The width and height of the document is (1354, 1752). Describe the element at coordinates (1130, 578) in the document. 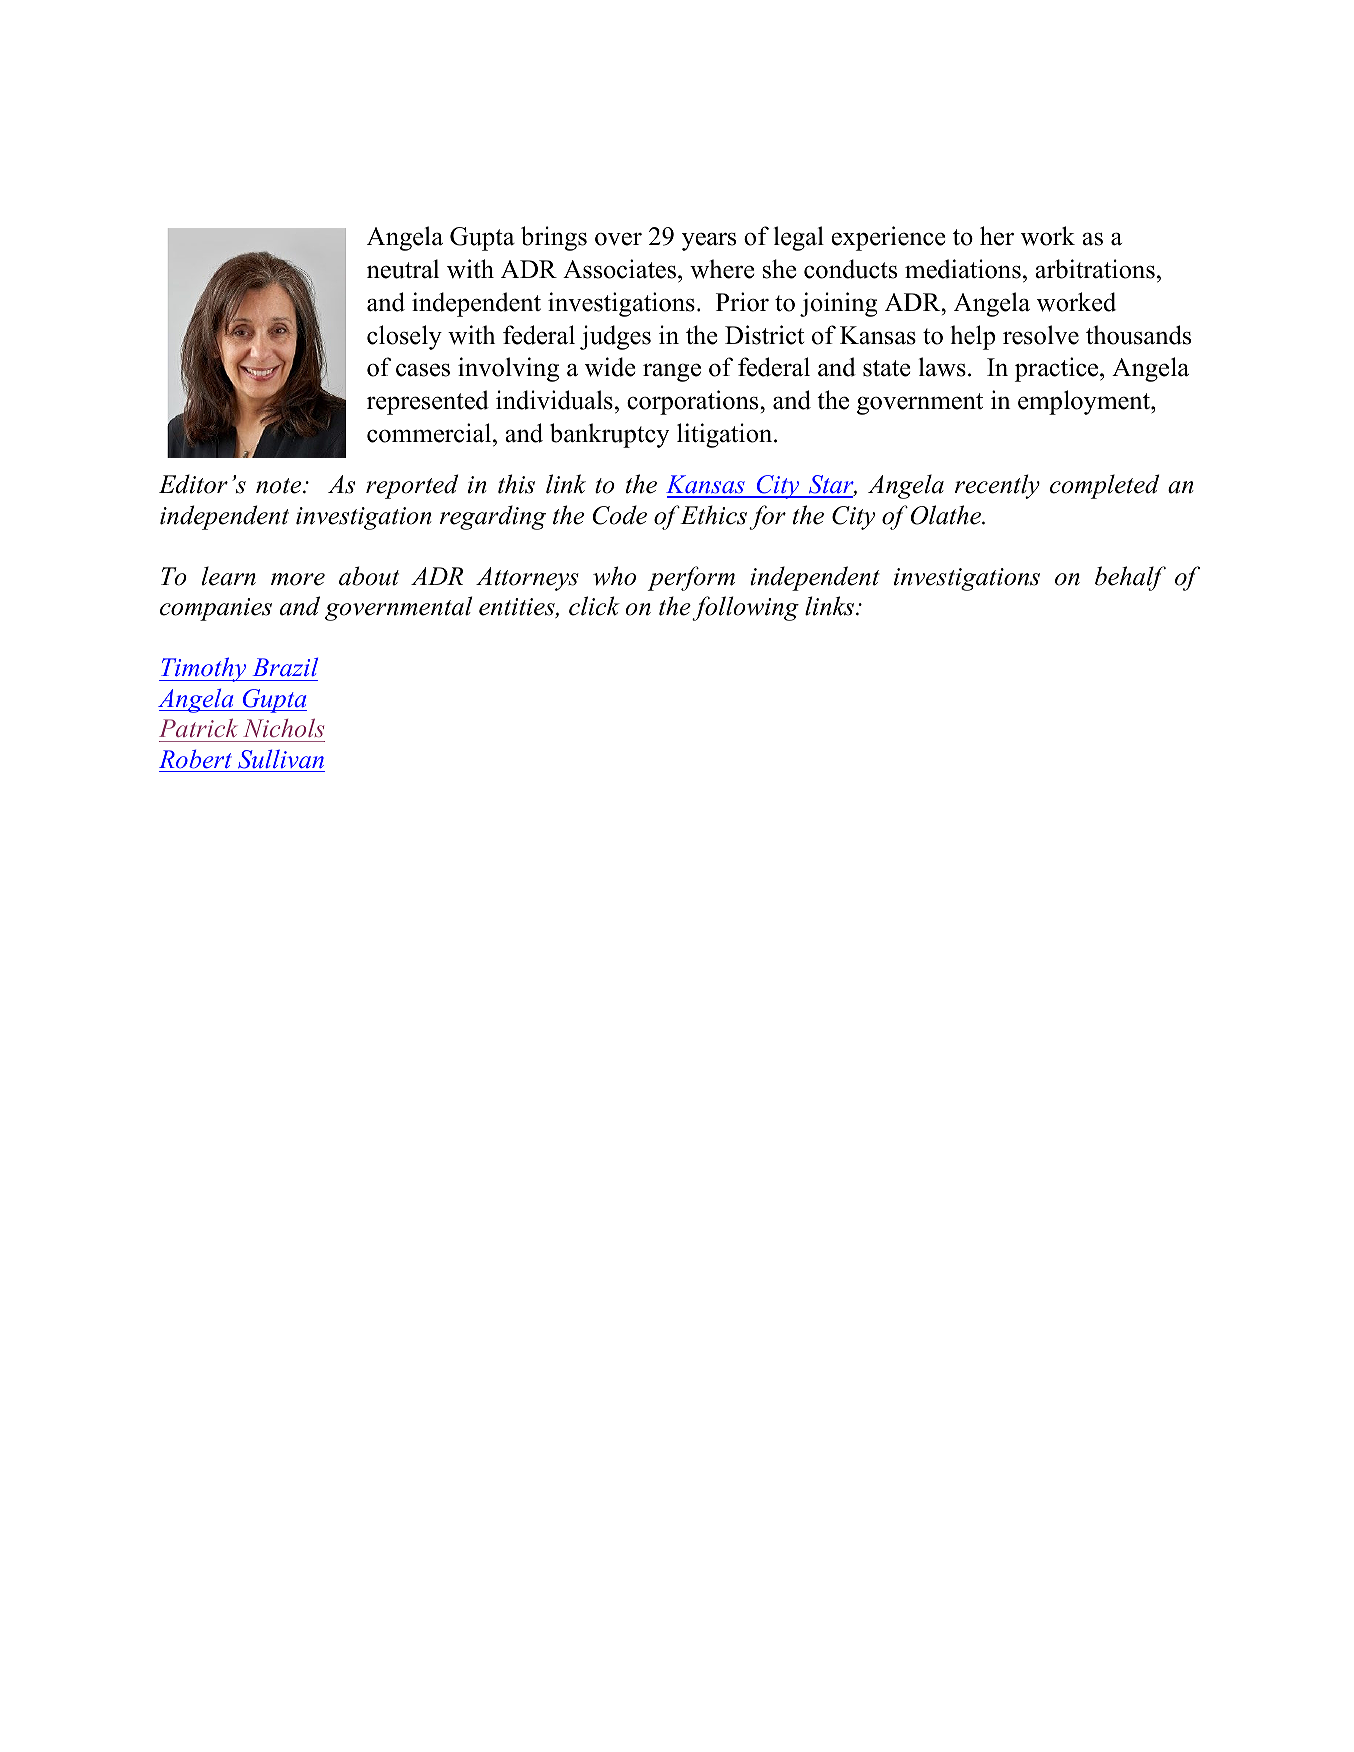

I see `behalf` at that location.
